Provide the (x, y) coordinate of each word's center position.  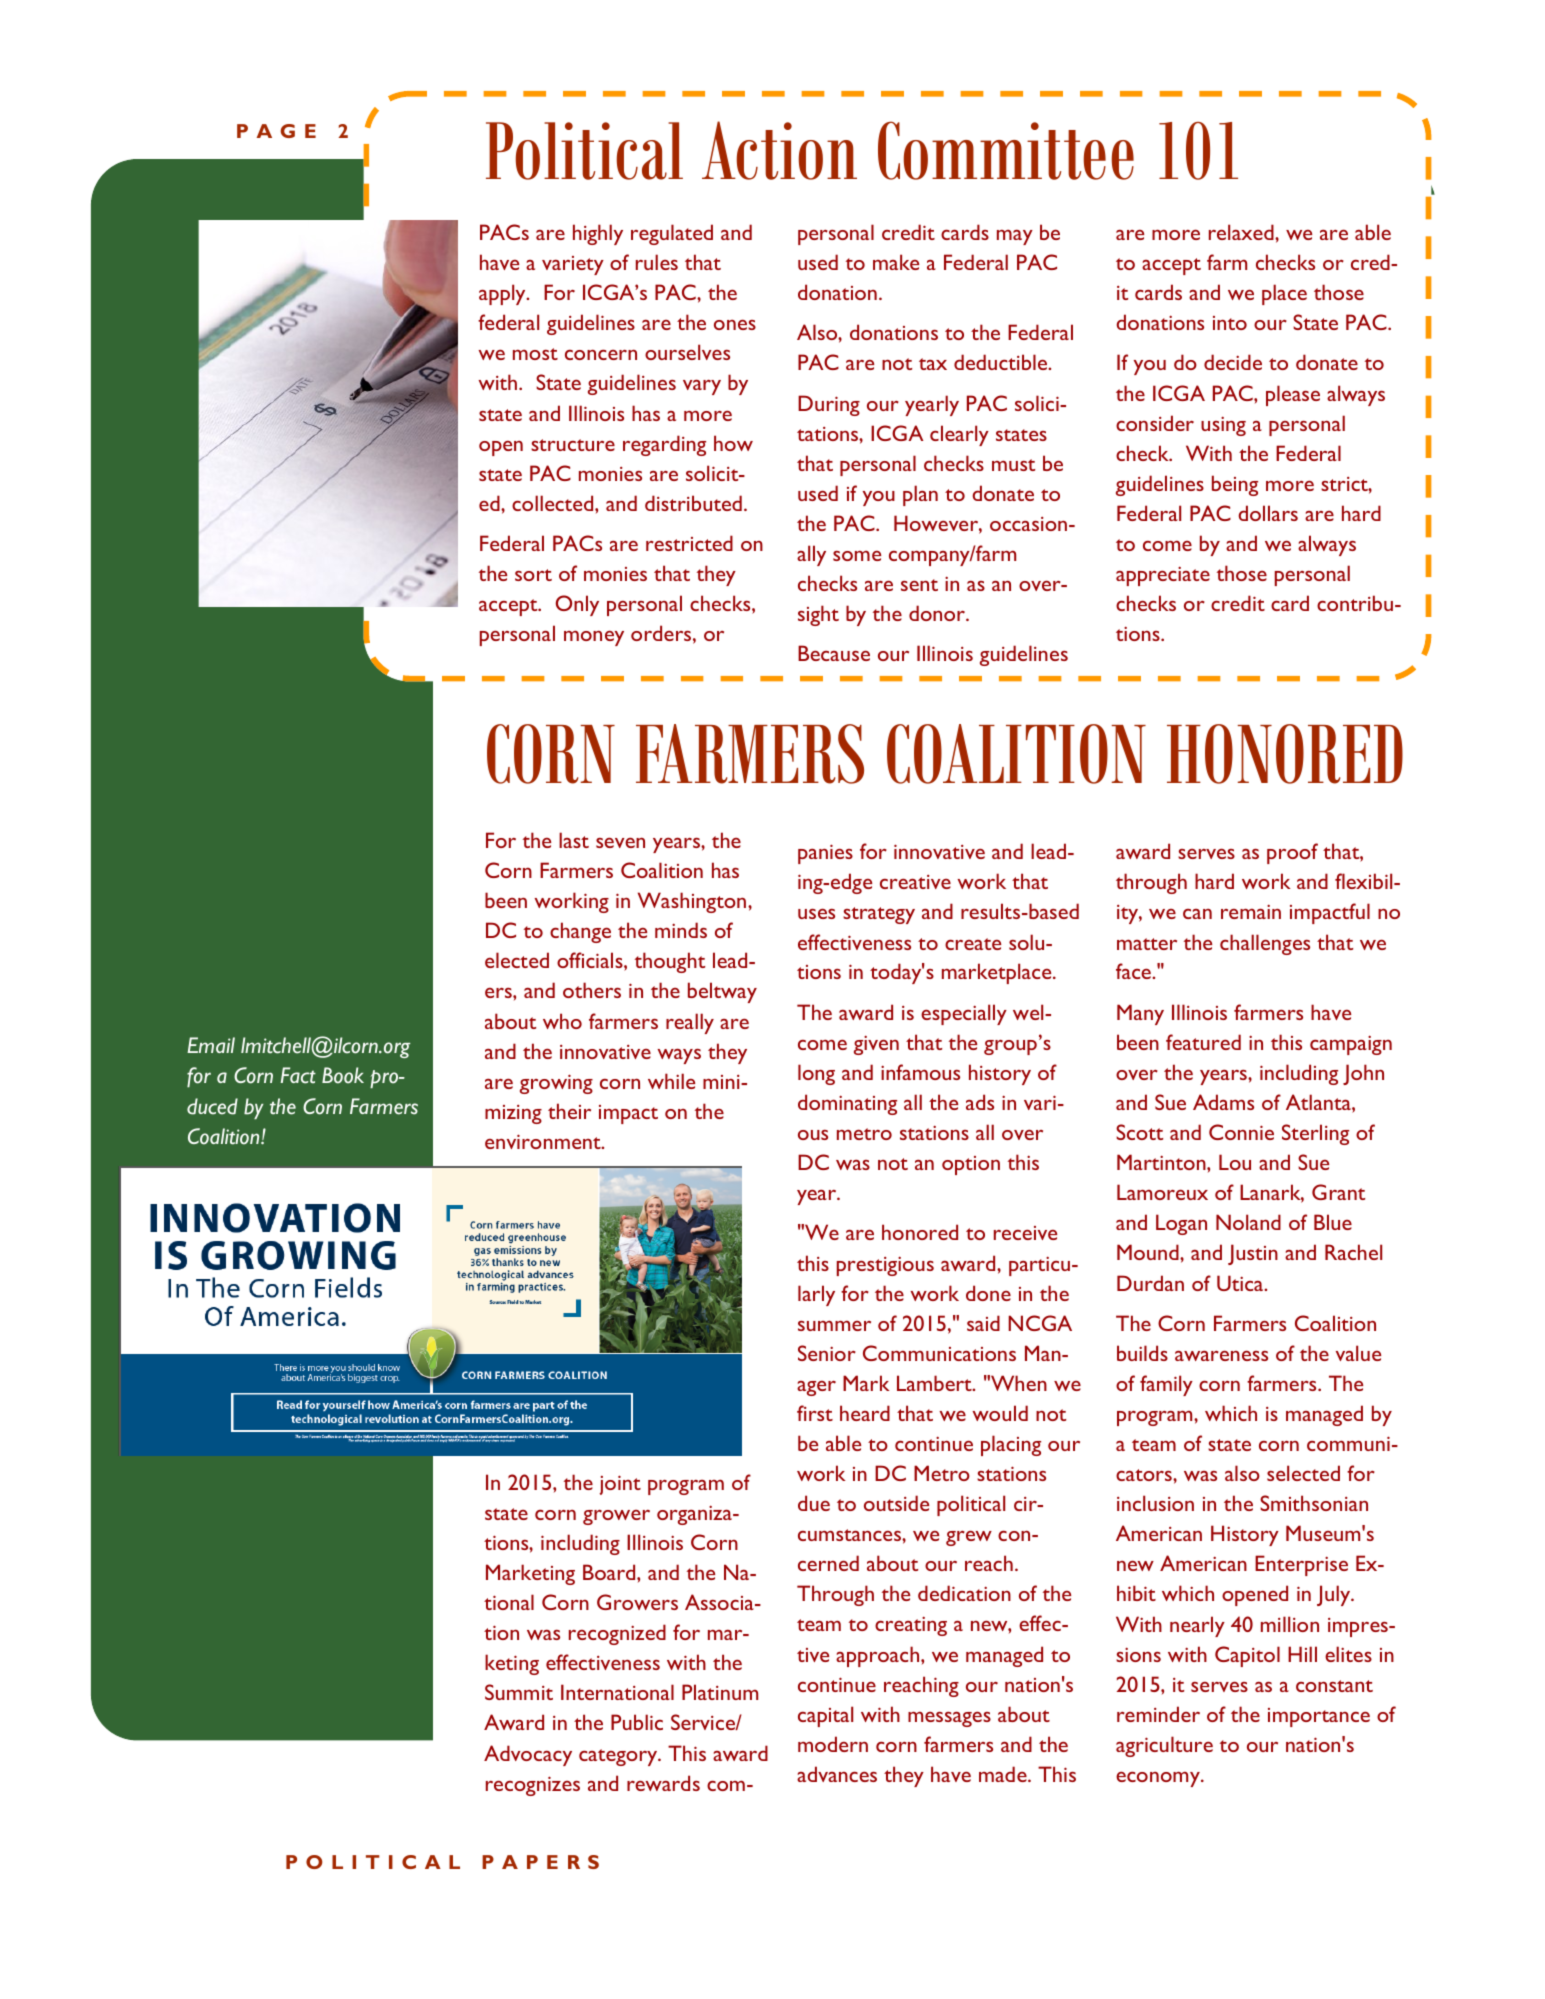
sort (533, 575)
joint (620, 1485)
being (1235, 485)
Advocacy (528, 1755)
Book (343, 1075)
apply (503, 294)
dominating (847, 1104)
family (1166, 1385)
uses (816, 913)
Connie (1241, 1132)
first (815, 1413)
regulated (672, 234)
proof (1292, 853)
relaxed (1242, 232)
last (574, 840)
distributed (693, 503)
